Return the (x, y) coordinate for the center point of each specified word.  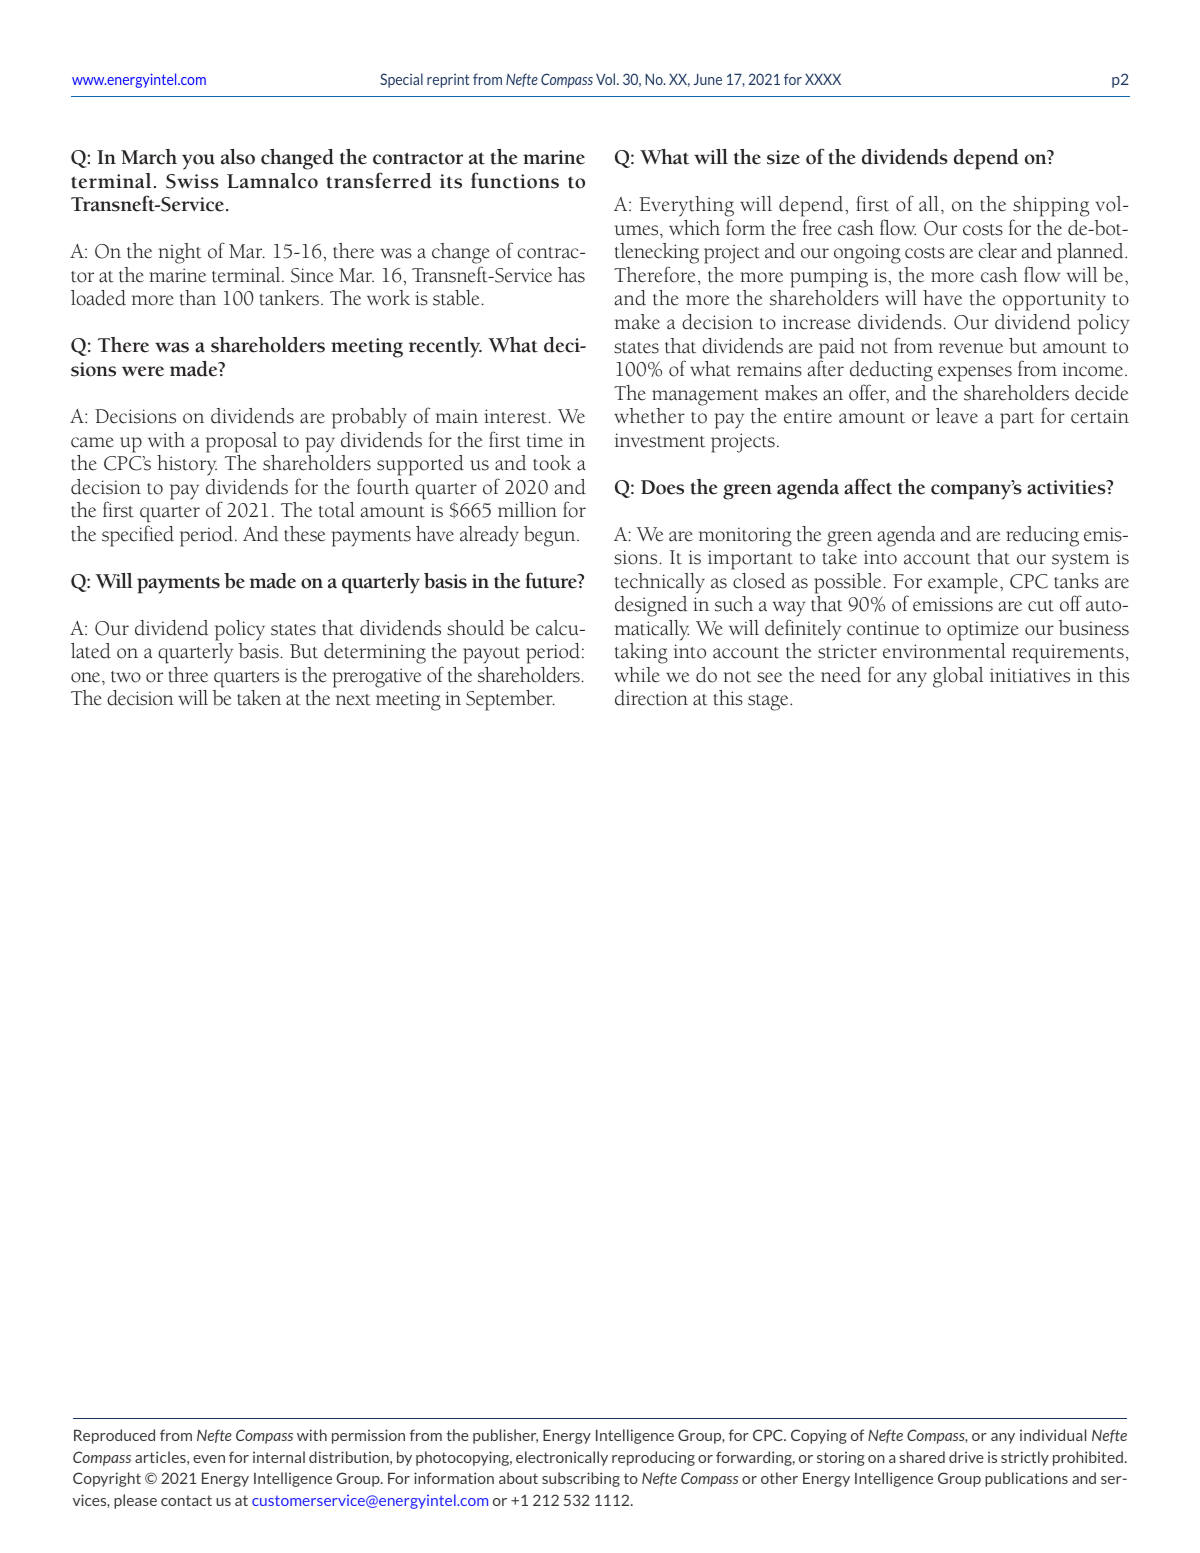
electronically (562, 1458)
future (552, 580)
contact (186, 1500)
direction (651, 698)
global (958, 677)
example (964, 583)
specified (138, 536)
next (353, 700)
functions (515, 180)
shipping (1050, 208)
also (238, 157)
